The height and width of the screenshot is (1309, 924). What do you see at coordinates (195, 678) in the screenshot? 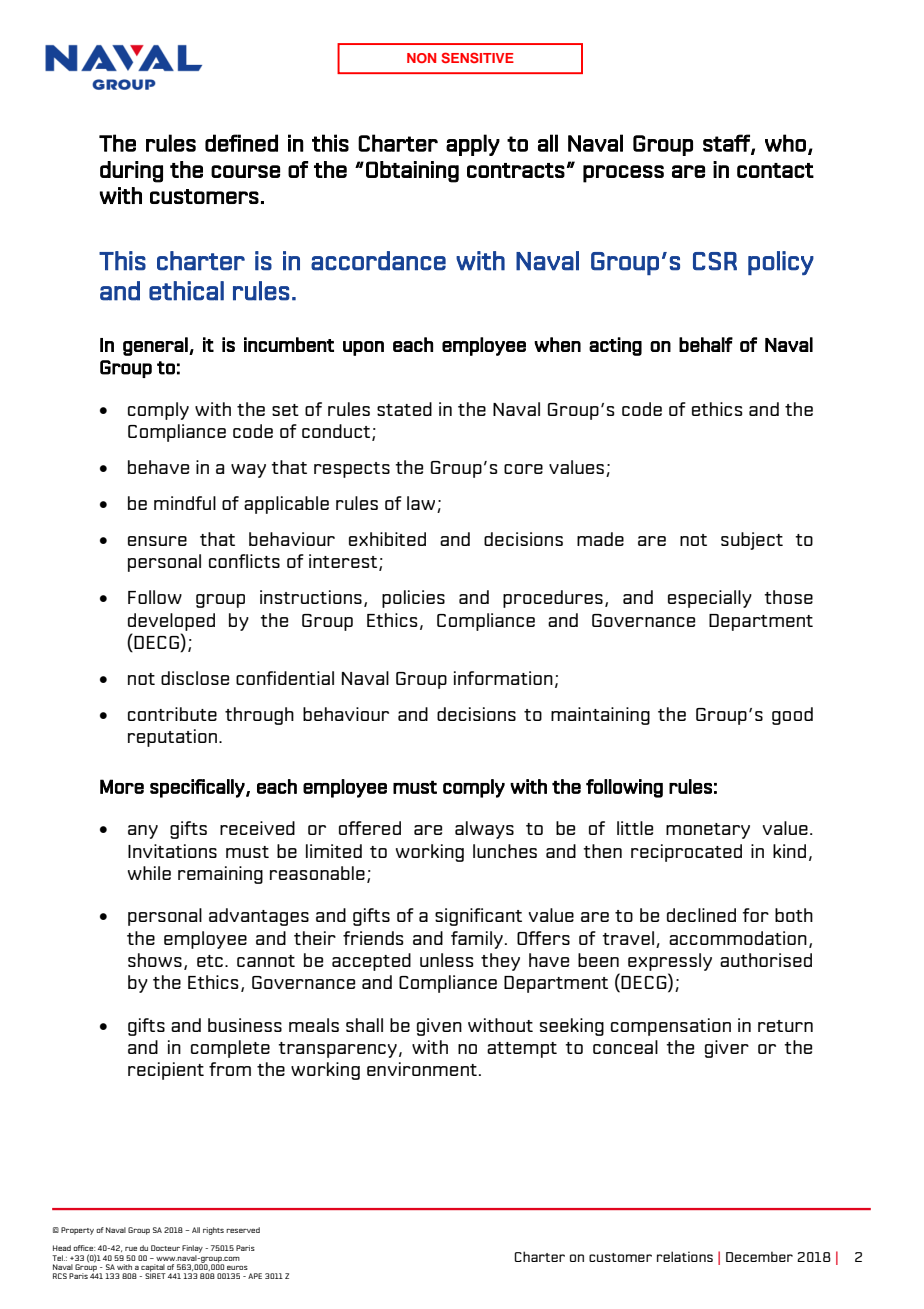
I see `disclose` at bounding box center [195, 678].
